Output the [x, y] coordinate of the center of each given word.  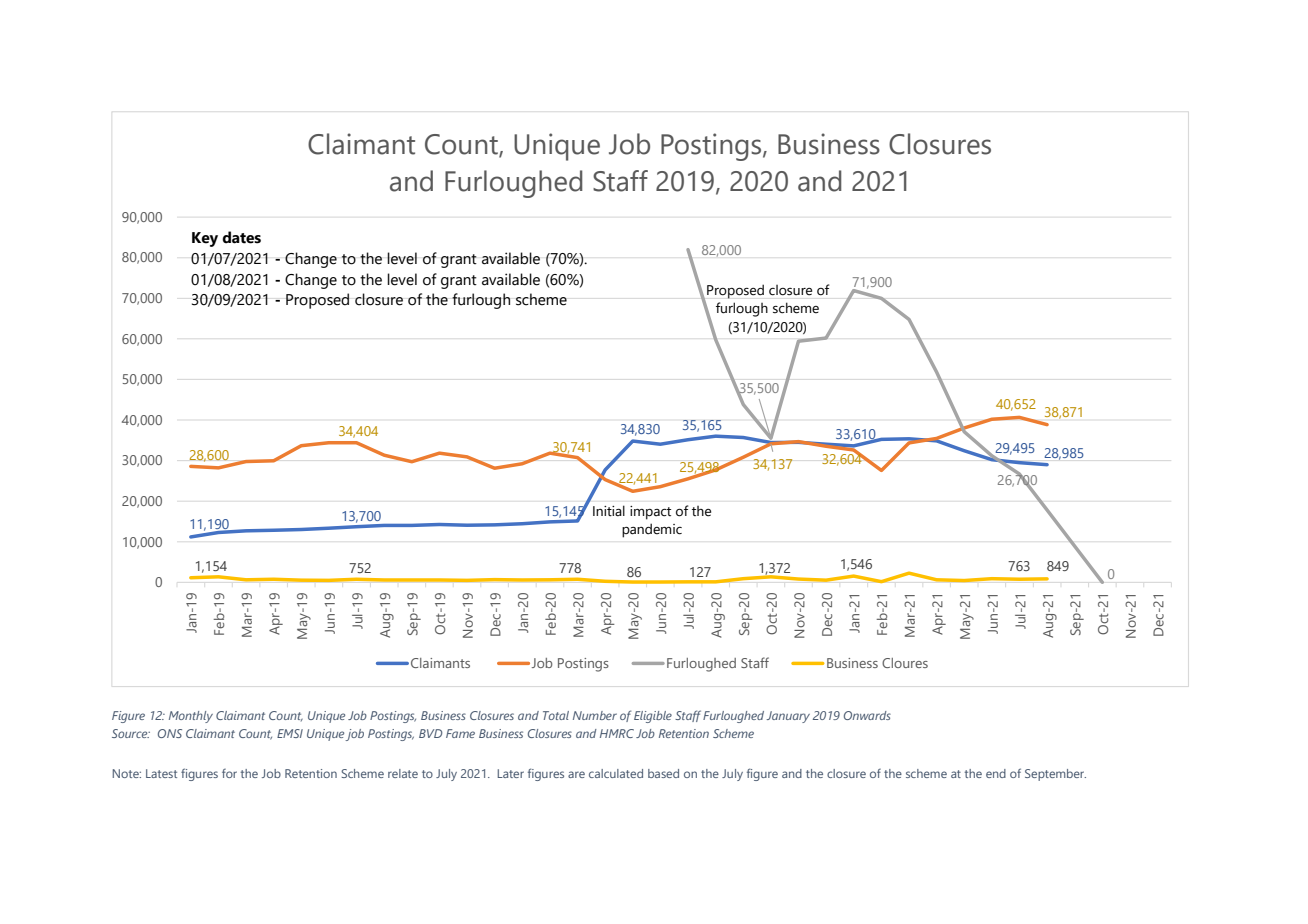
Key [205, 239]
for [229, 773]
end [996, 773]
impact [650, 513]
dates [241, 237]
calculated [616, 773]
